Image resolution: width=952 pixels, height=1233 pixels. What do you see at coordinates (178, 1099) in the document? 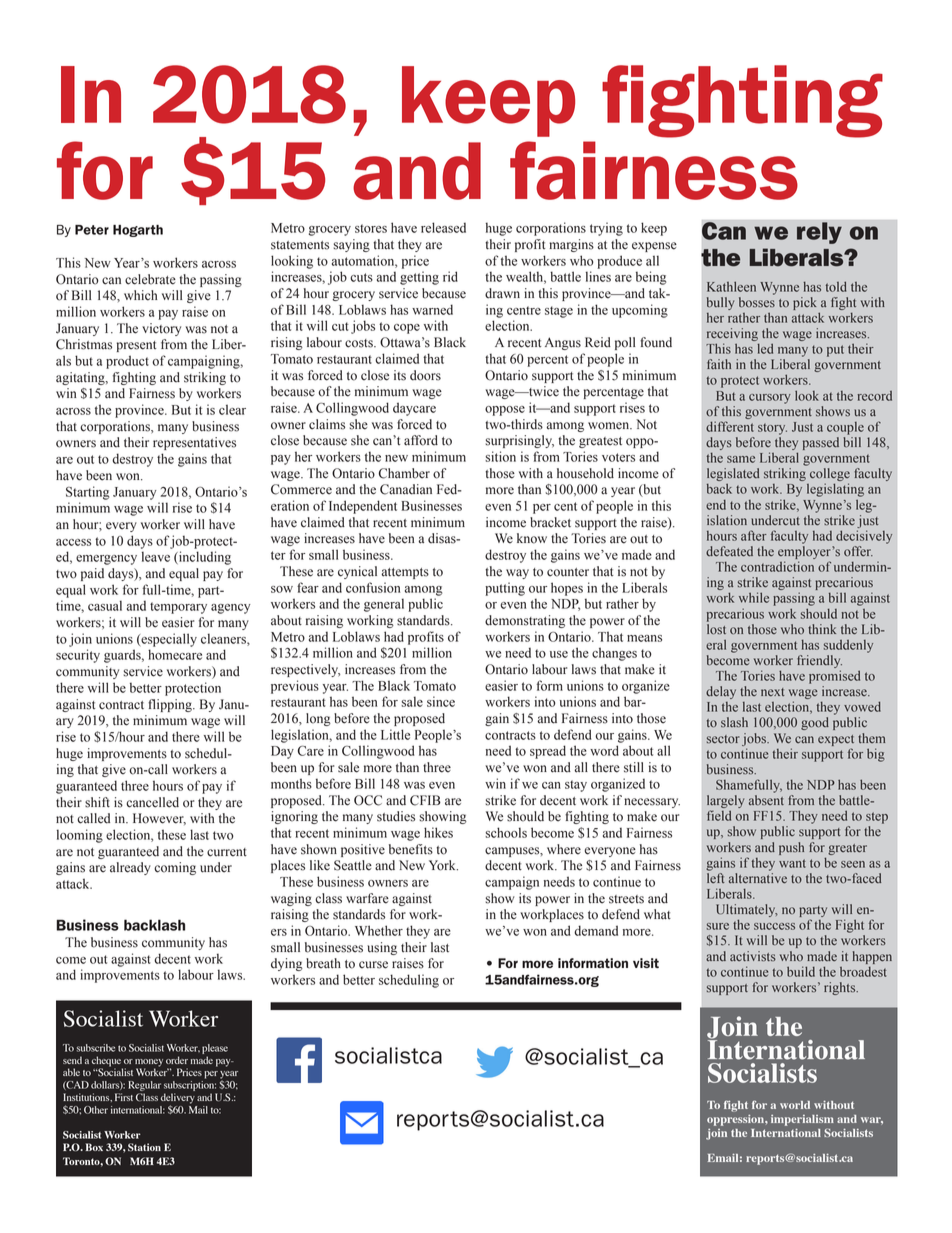
I see `delivery` at bounding box center [178, 1099].
